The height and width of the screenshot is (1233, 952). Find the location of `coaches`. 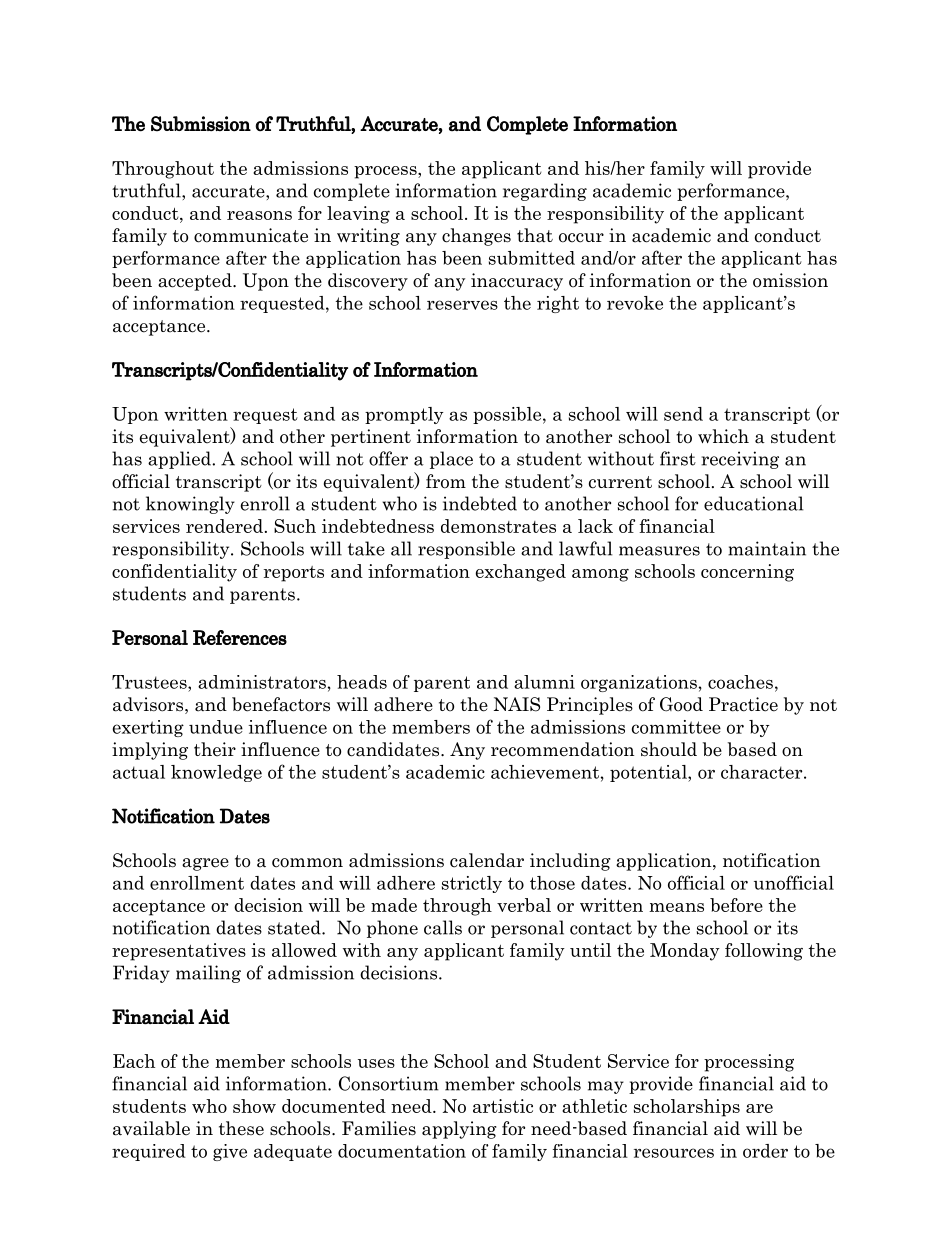

coaches is located at coordinates (740, 682).
